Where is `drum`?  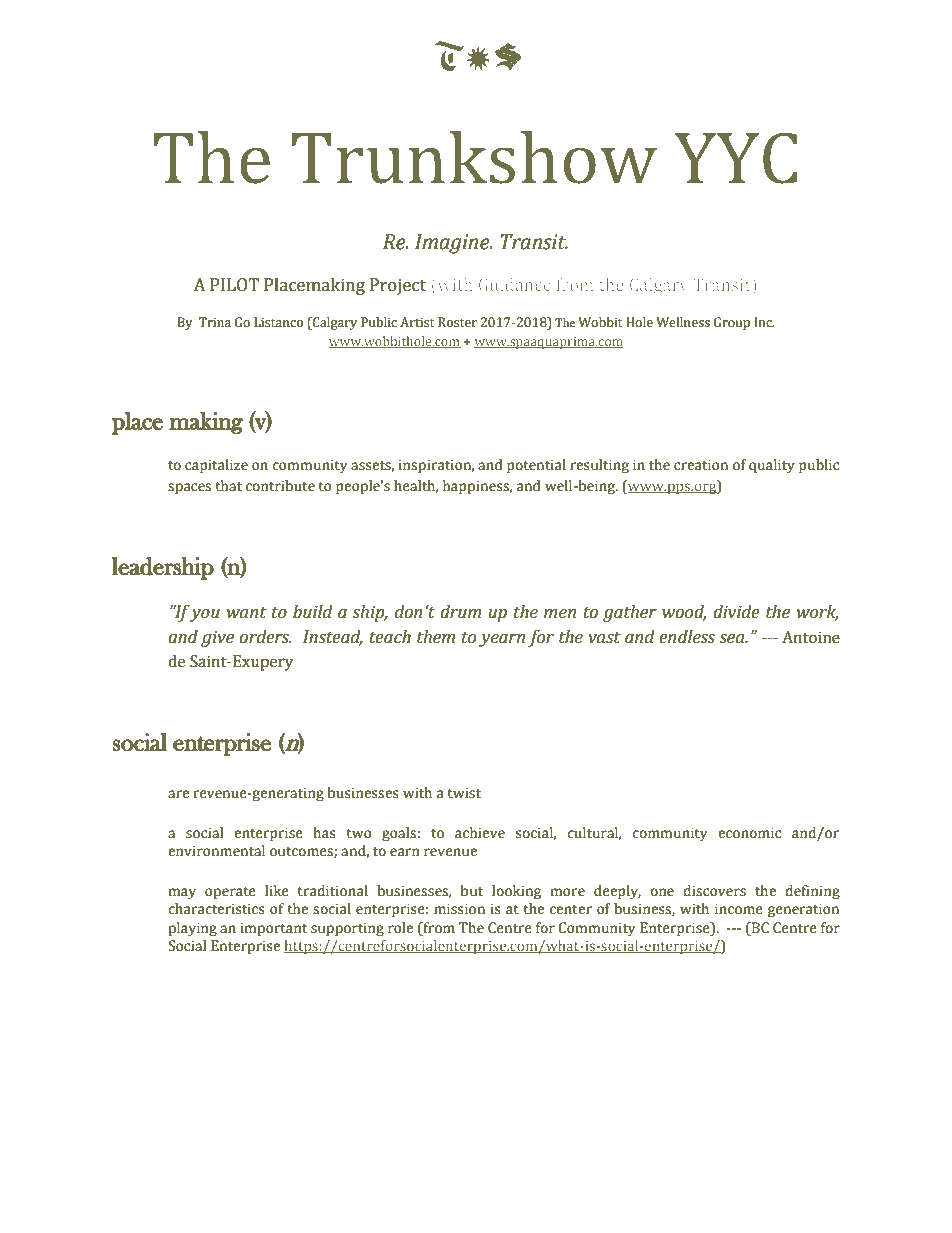 drum is located at coordinates (460, 612).
